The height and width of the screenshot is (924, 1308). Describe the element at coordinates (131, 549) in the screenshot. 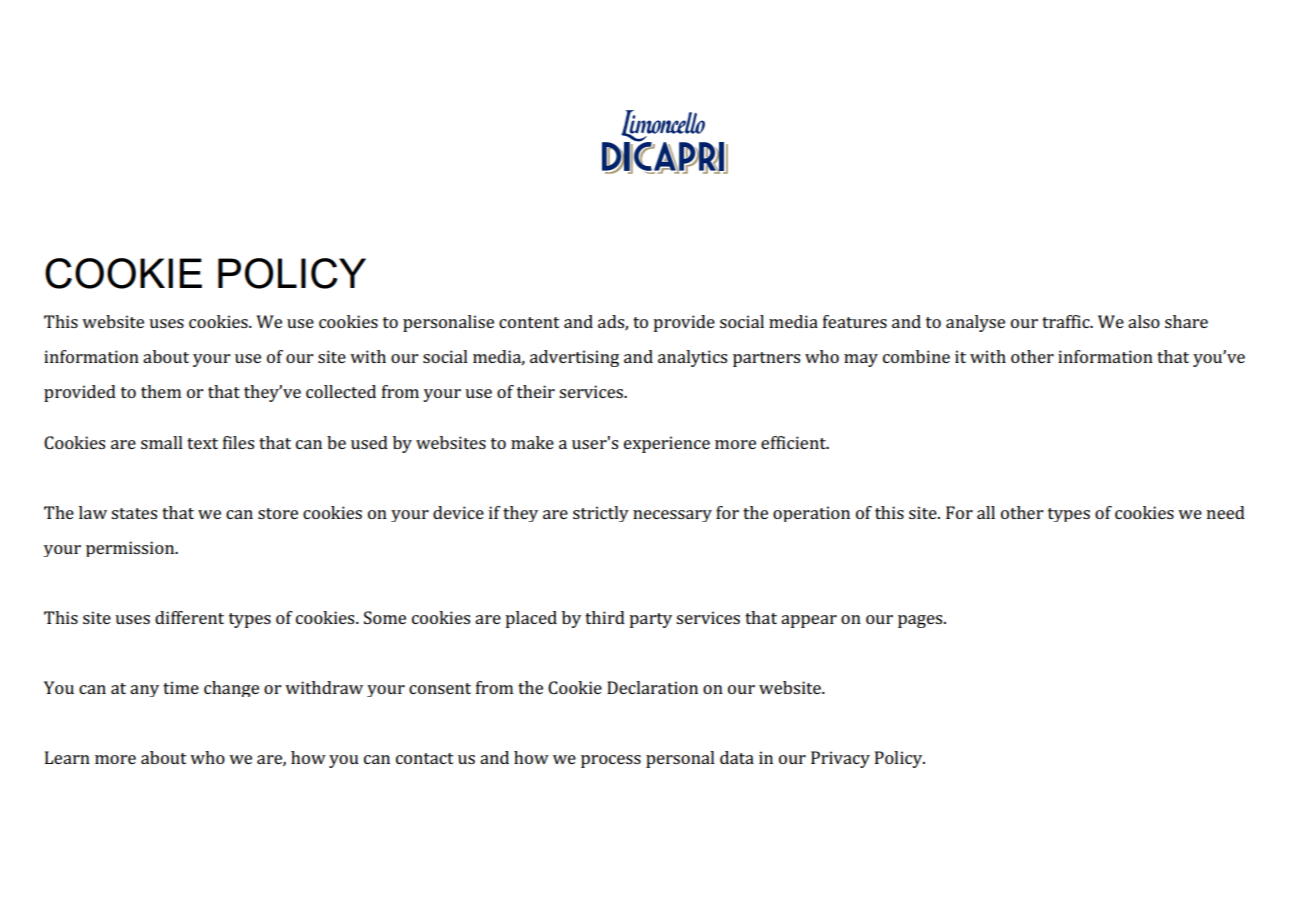

I see `permission` at that location.
